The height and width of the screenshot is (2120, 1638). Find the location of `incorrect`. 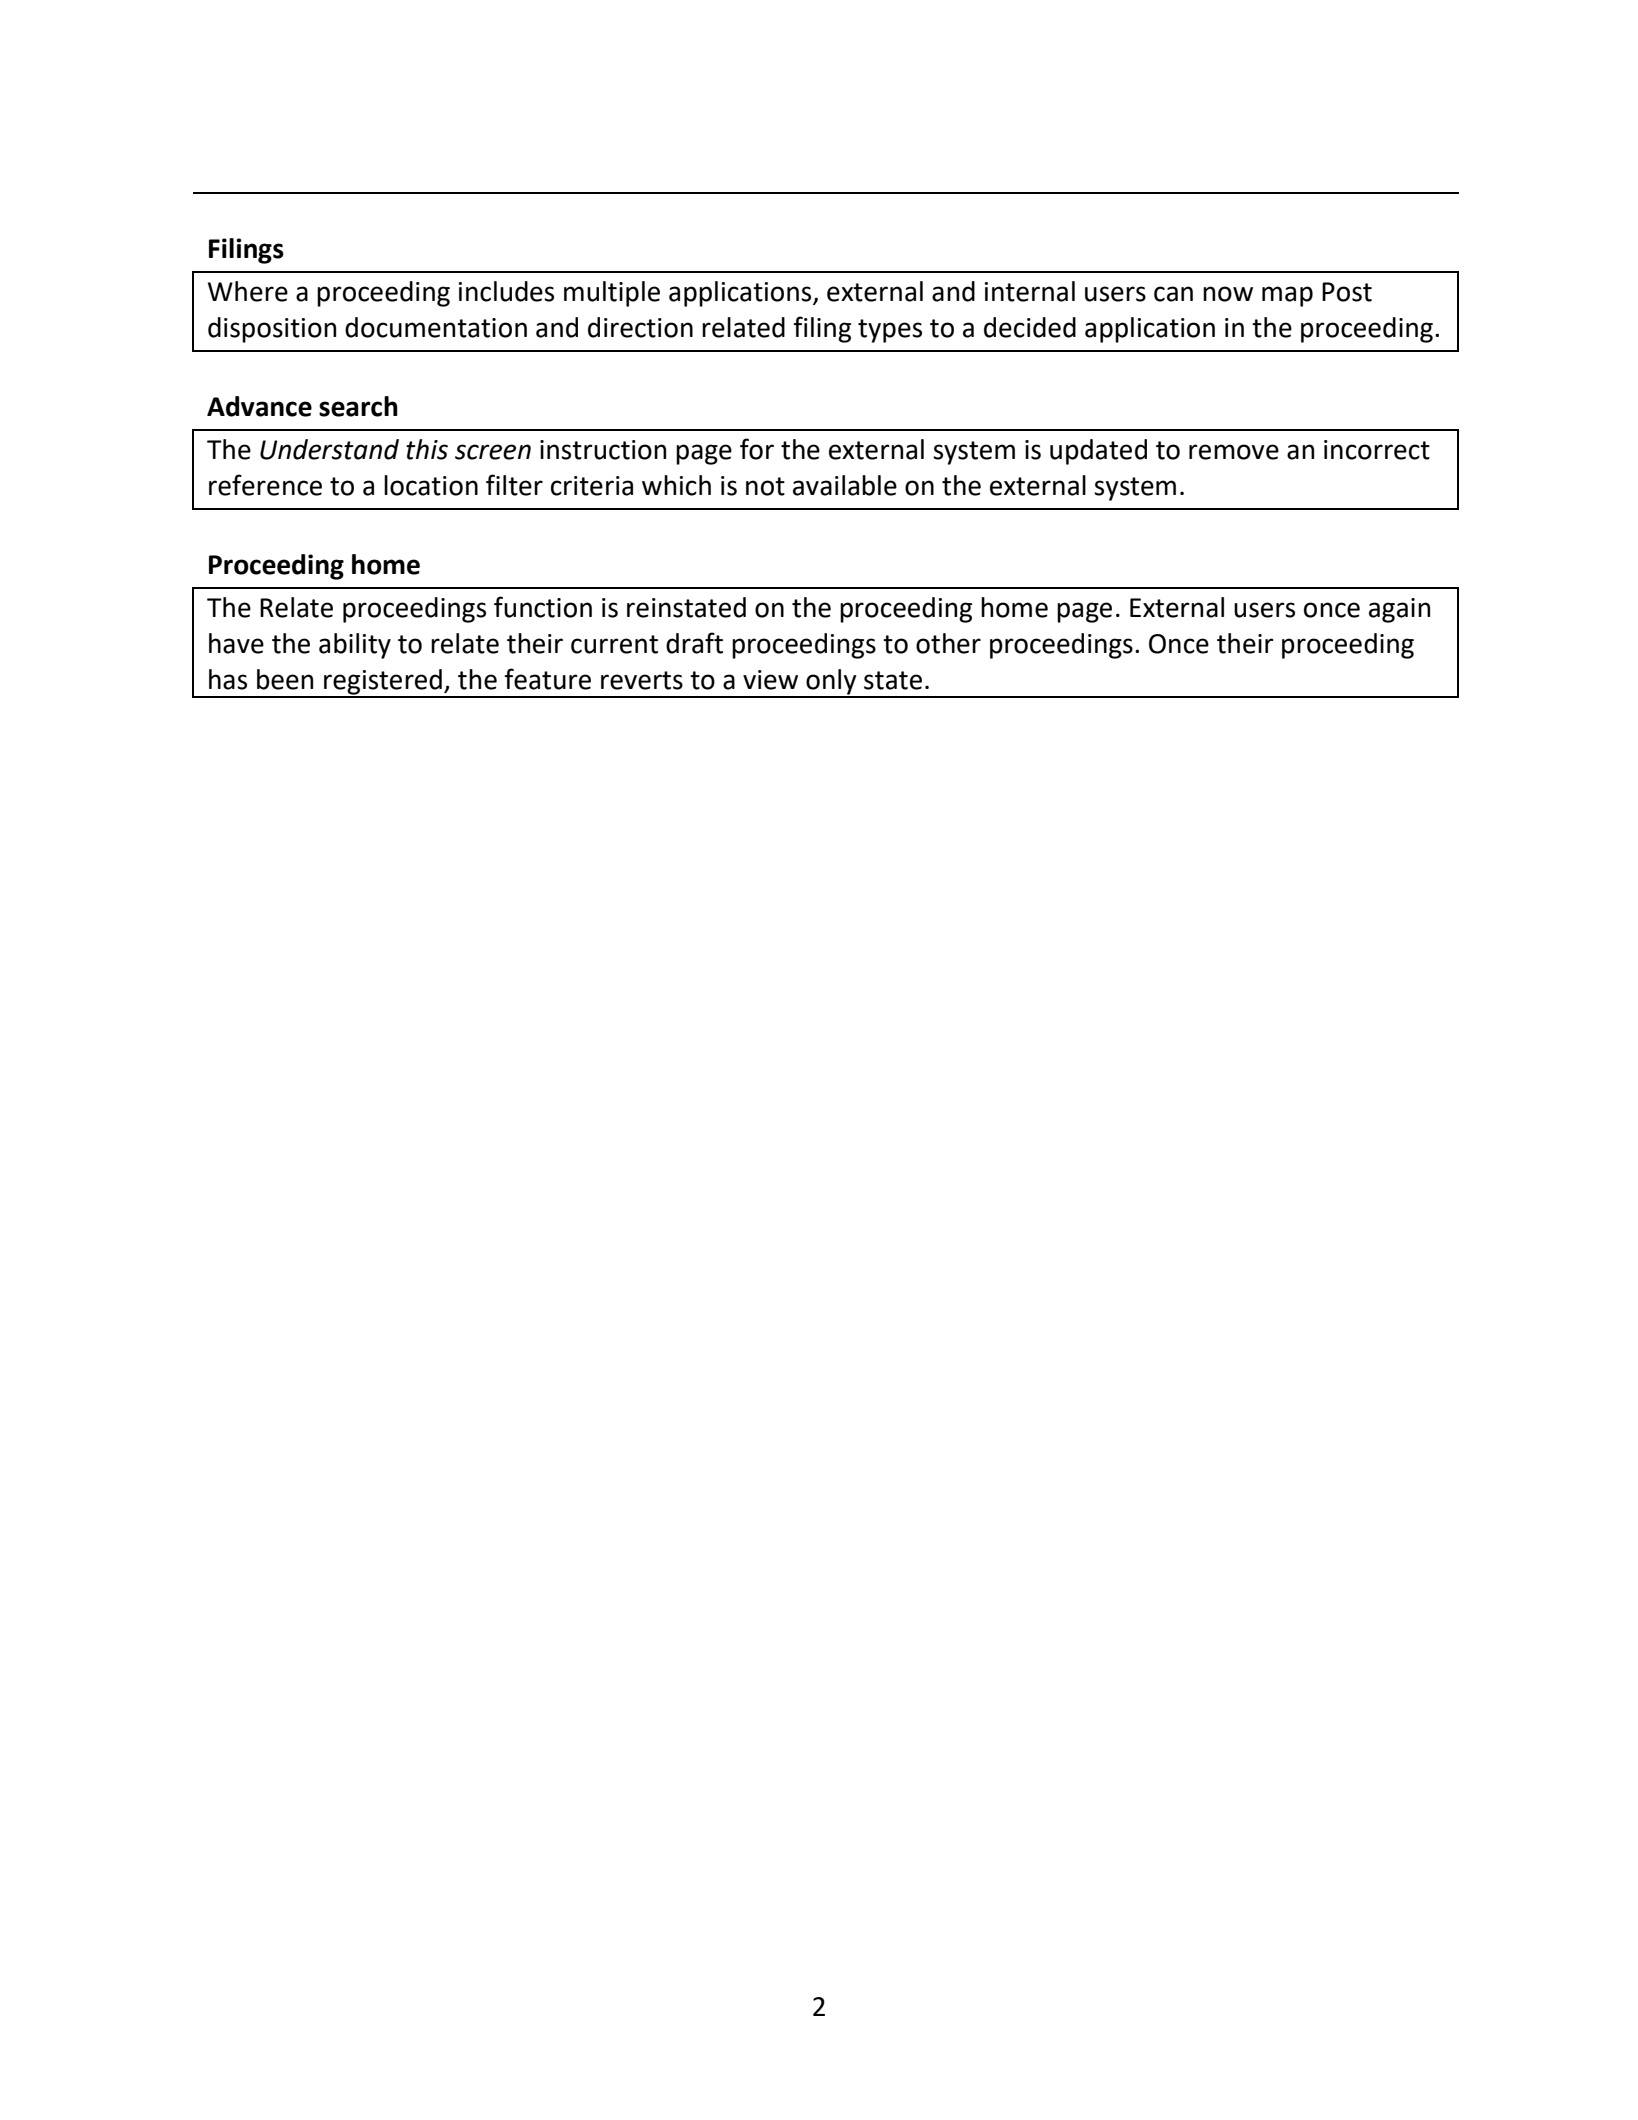

incorrect is located at coordinates (1377, 450).
